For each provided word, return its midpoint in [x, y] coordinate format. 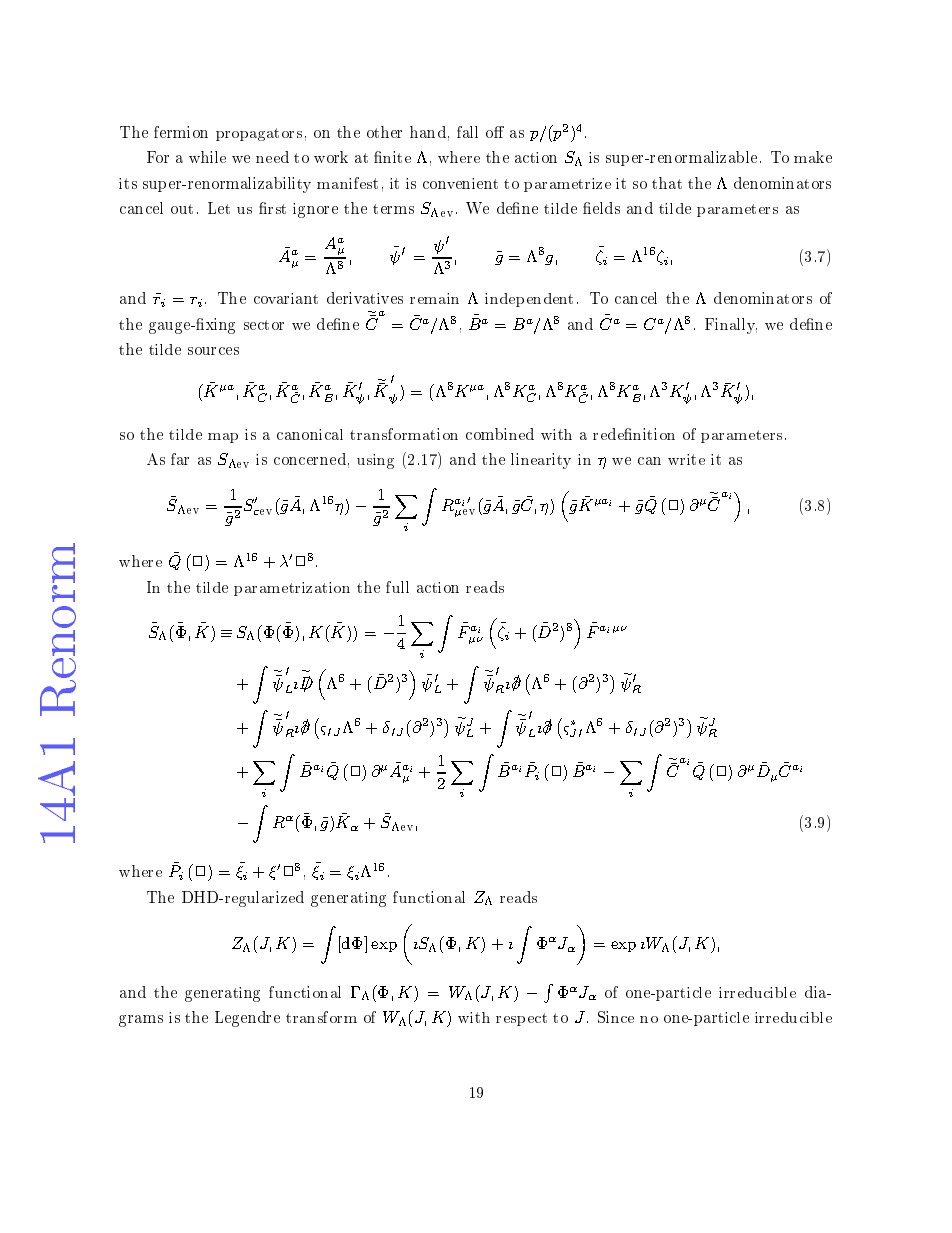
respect [521, 1019]
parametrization [292, 589]
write [686, 459]
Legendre [247, 1019]
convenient [460, 183]
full [397, 587]
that [667, 183]
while [207, 157]
